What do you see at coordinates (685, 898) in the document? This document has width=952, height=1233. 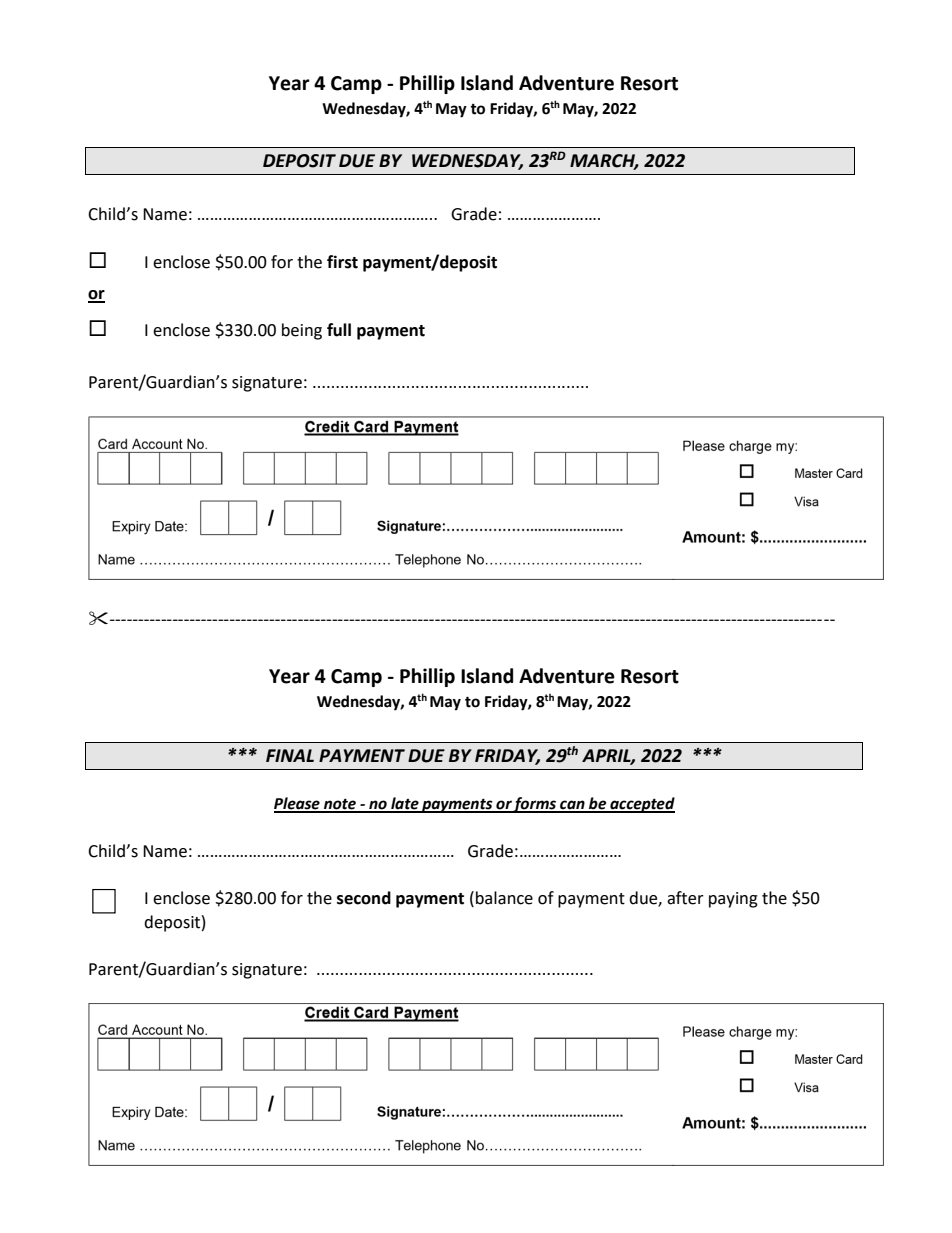 I see `after` at bounding box center [685, 898].
